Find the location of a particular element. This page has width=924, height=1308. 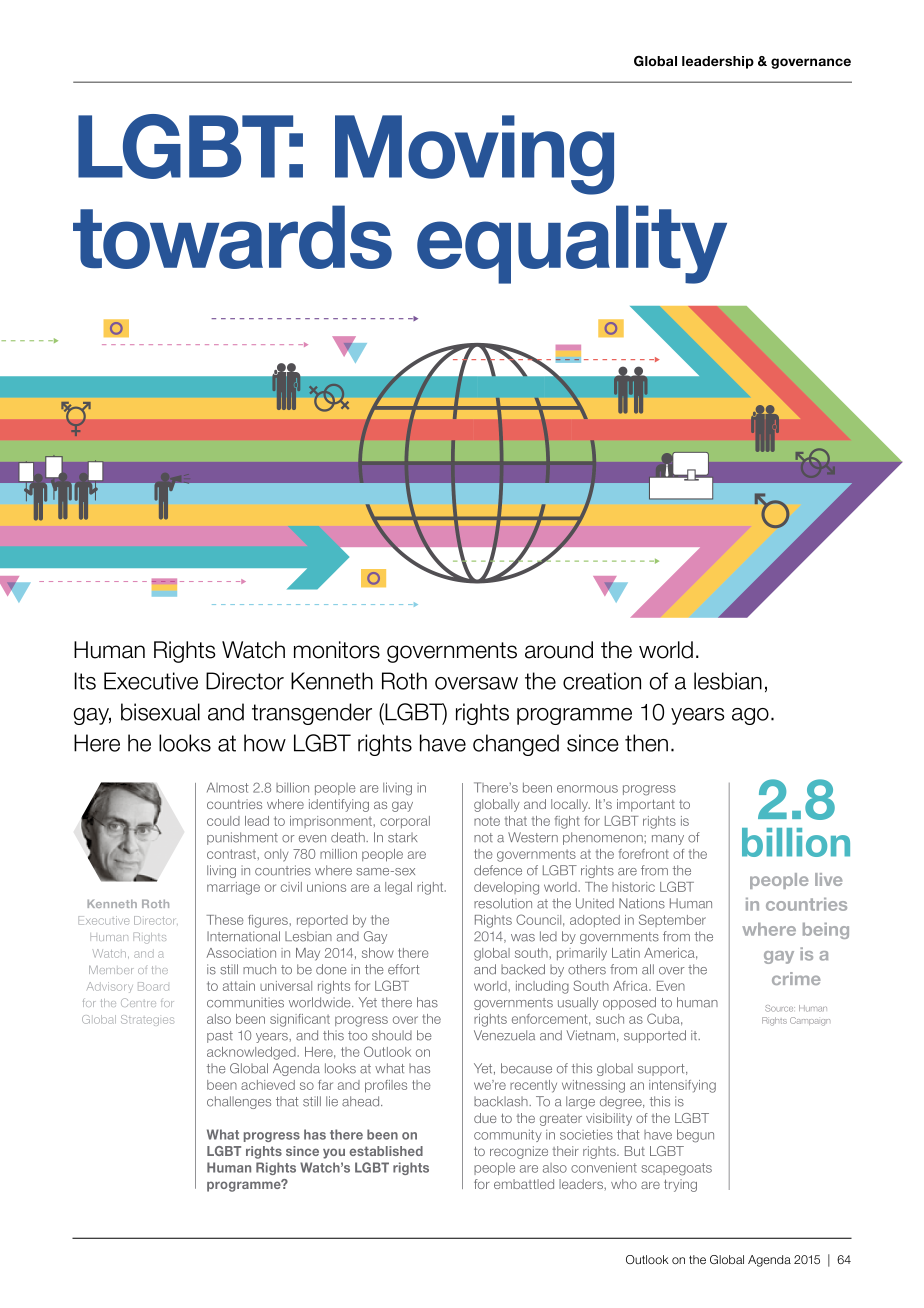

challenges is located at coordinates (239, 1102).
